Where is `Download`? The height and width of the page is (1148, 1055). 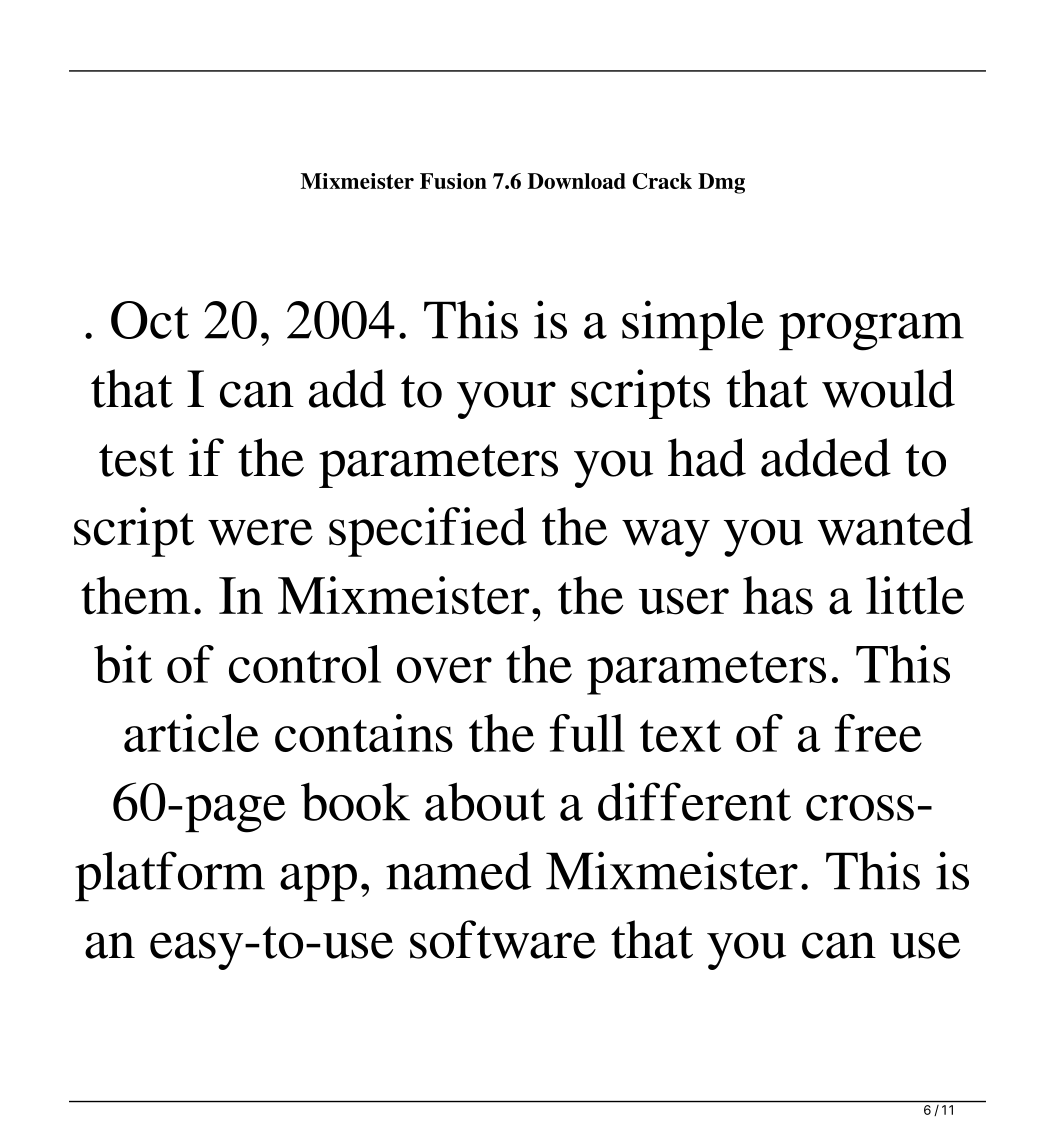
Download is located at coordinates (577, 181).
